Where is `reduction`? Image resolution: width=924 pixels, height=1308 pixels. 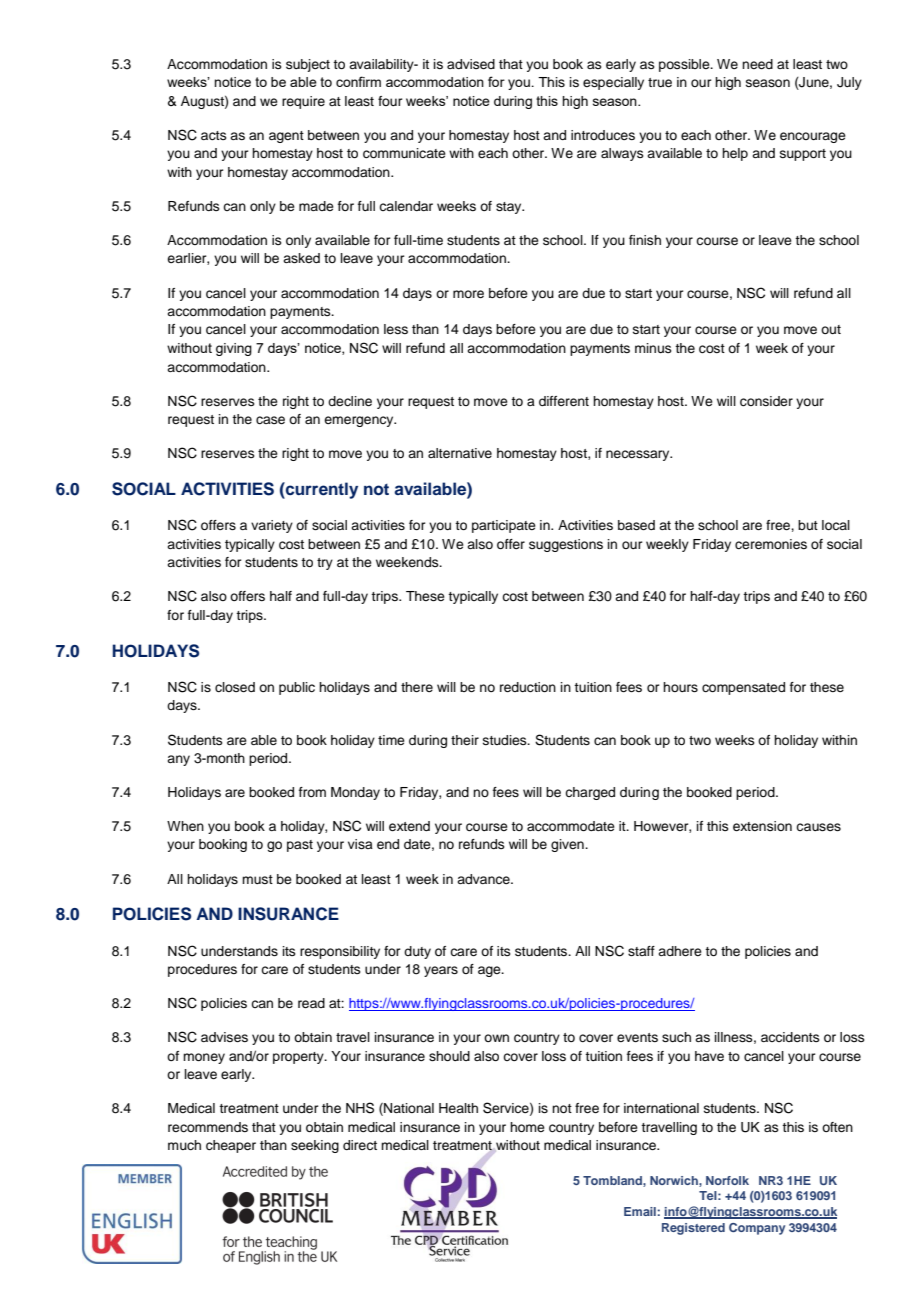
reduction is located at coordinates (528, 687).
